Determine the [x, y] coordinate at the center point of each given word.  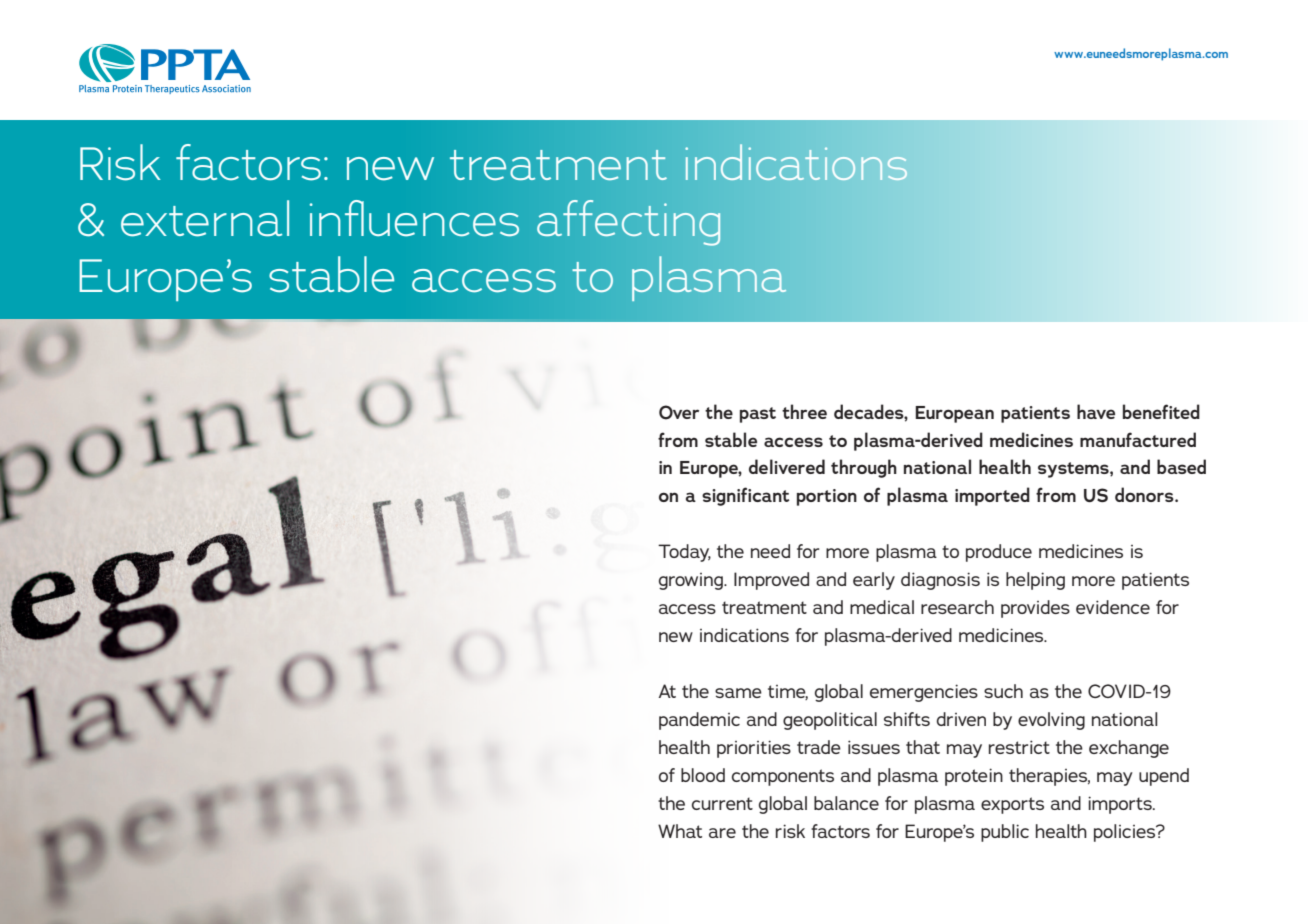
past [758, 415]
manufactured [1138, 439]
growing [692, 581]
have [1096, 411]
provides [1035, 609]
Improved [771, 581]
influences [414, 218]
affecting [628, 223]
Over [679, 412]
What [680, 831]
